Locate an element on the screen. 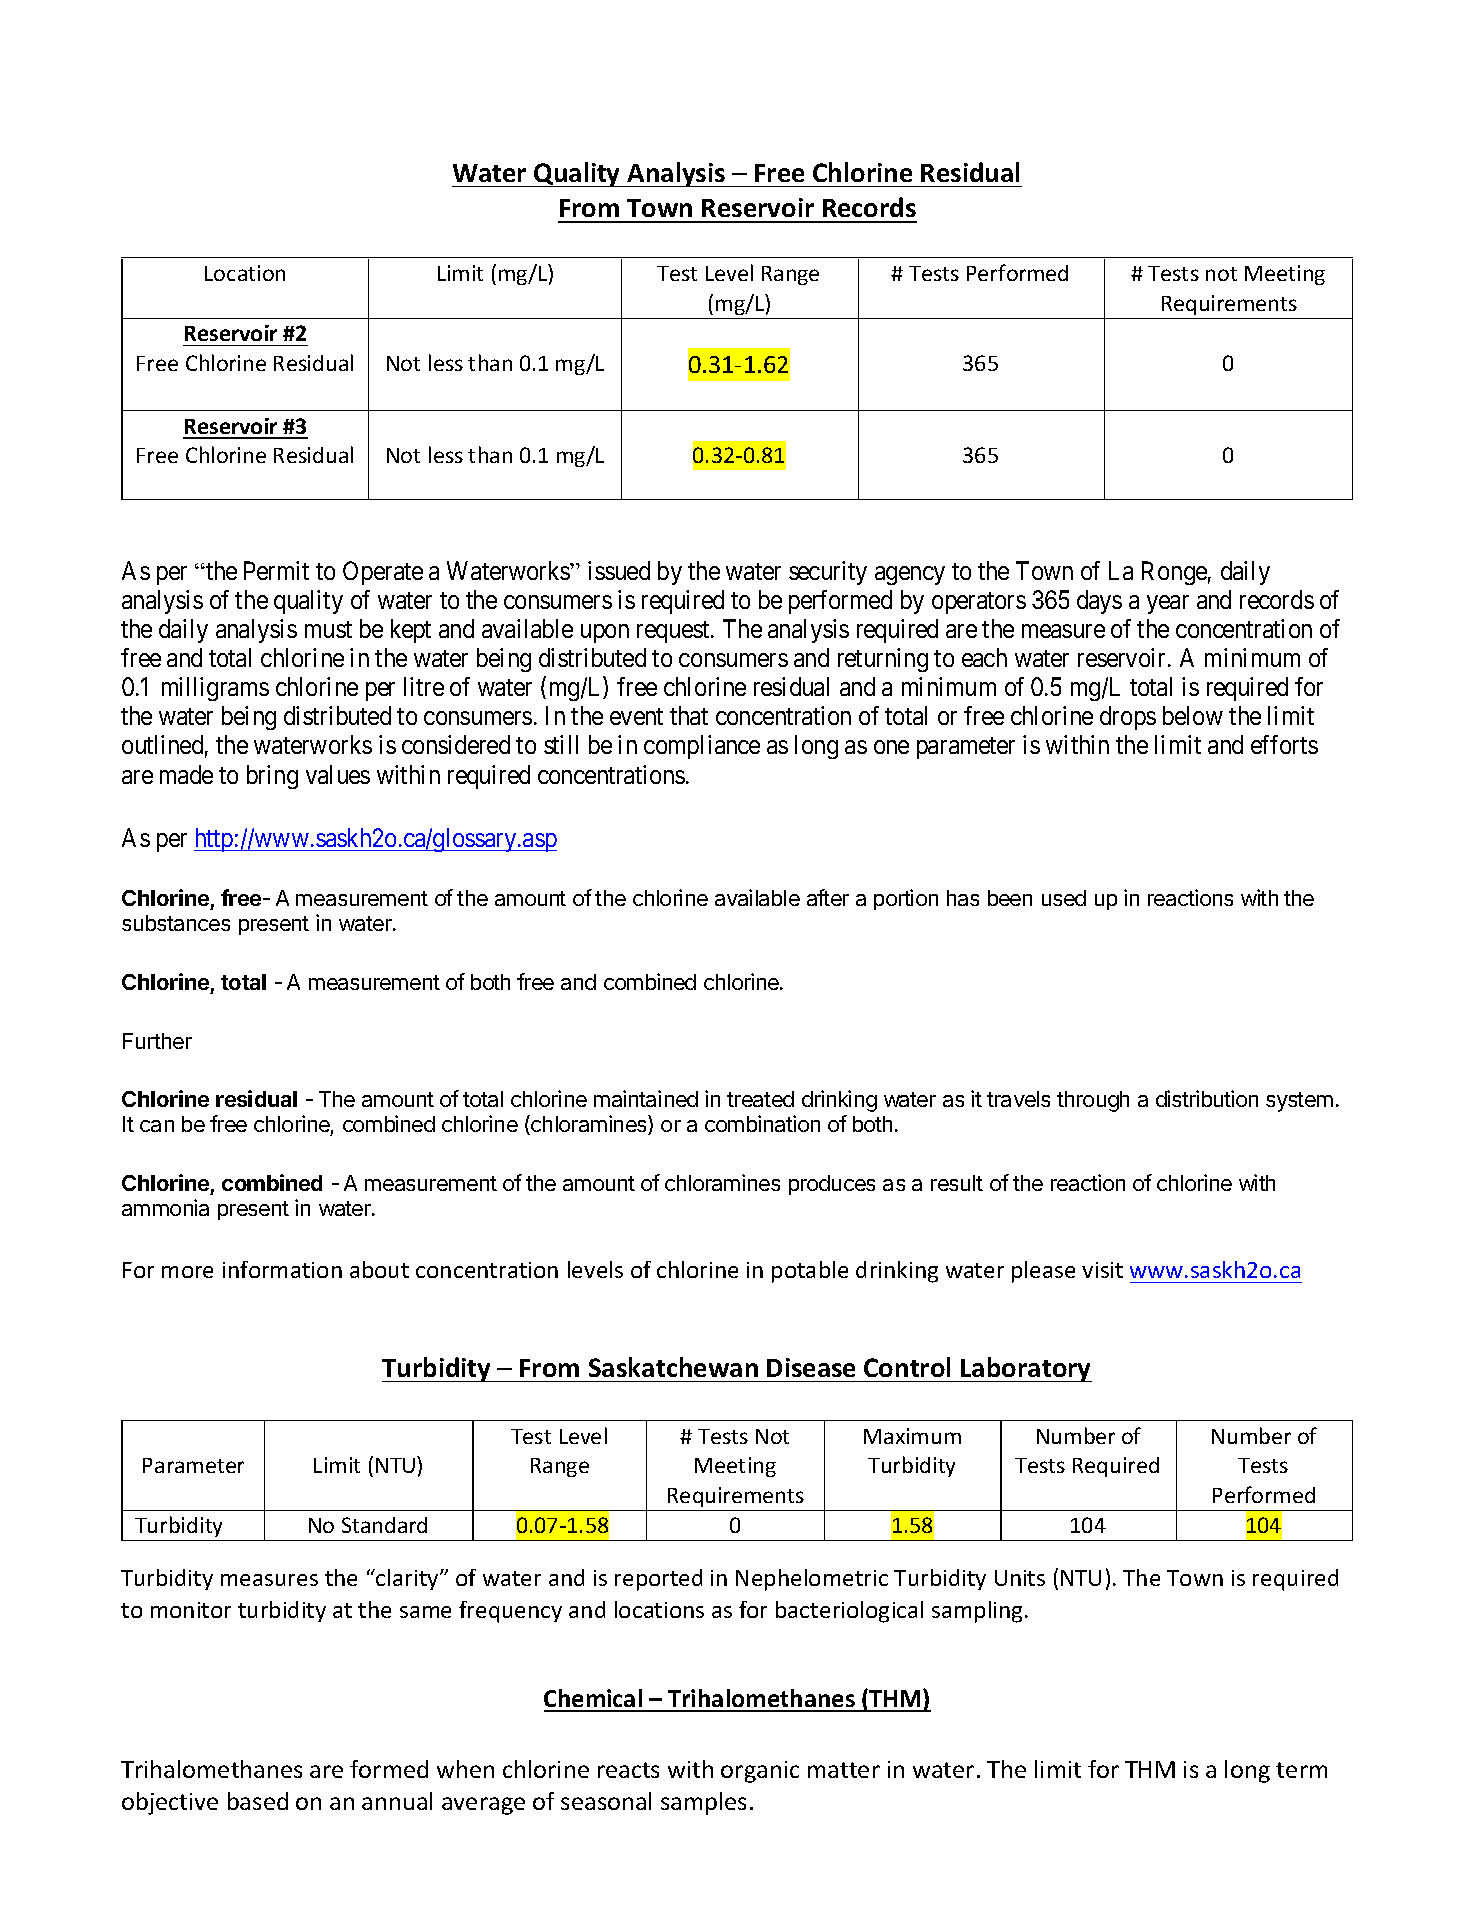  substances is located at coordinates (176, 923).
